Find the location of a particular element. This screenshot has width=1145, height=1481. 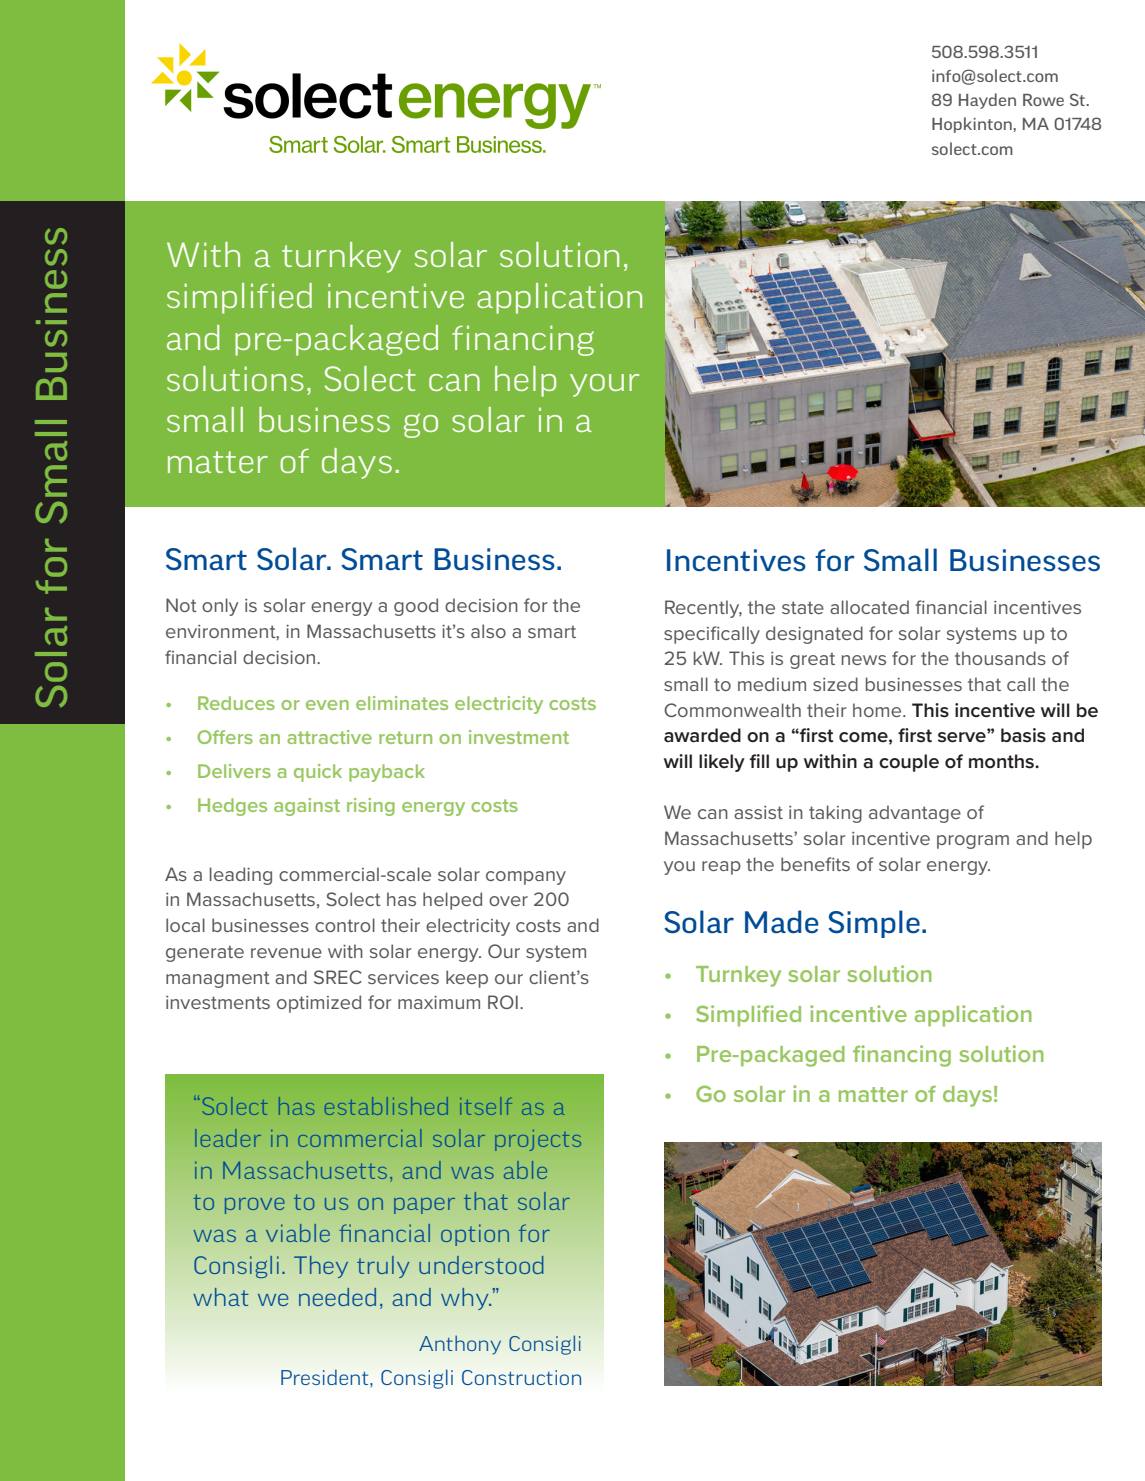

Simple is located at coordinates (874, 924).
